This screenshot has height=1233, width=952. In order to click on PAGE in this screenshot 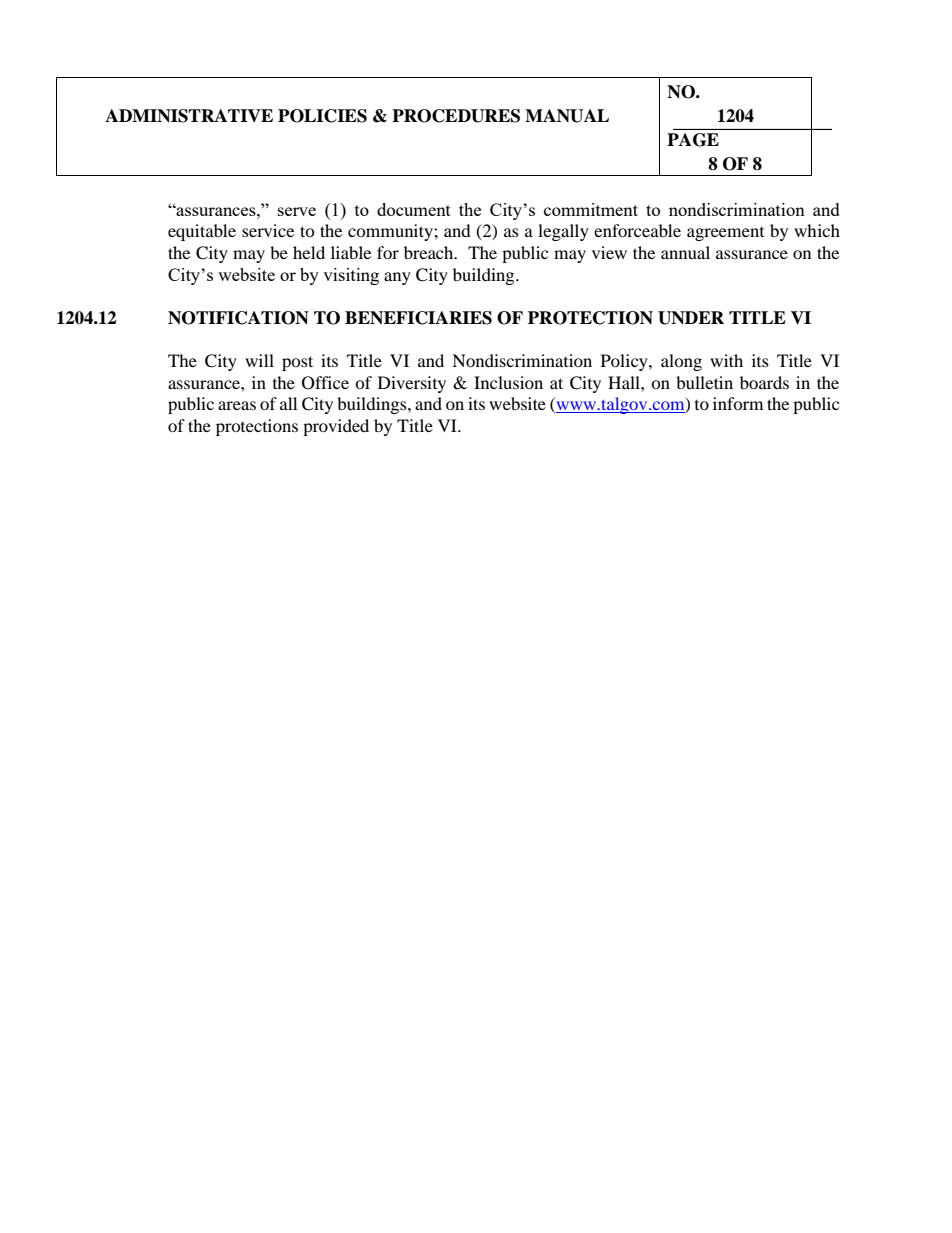, I will do `click(693, 140)`.
